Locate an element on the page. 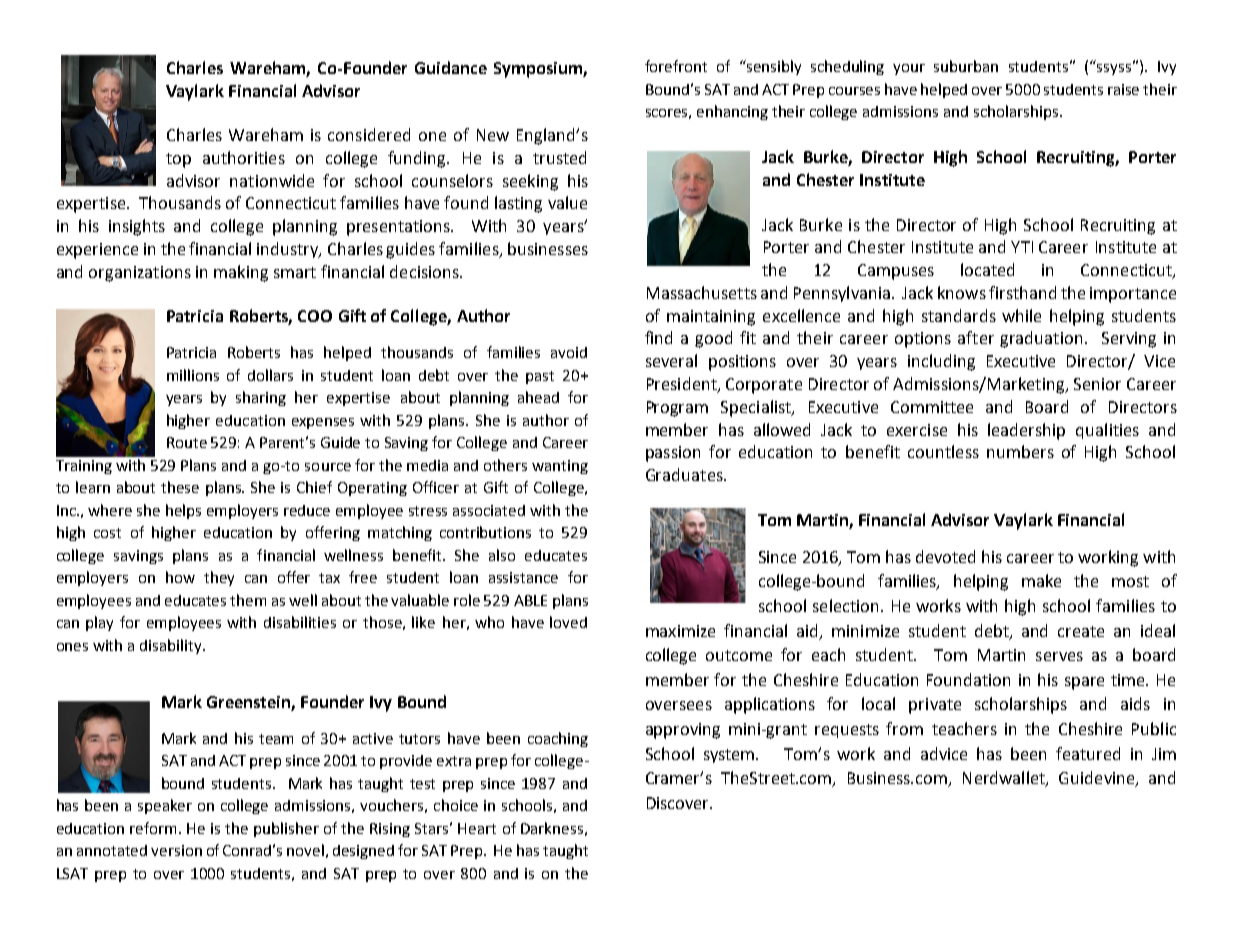 The width and height of the document is (1233, 952). serves is located at coordinates (1059, 656).
